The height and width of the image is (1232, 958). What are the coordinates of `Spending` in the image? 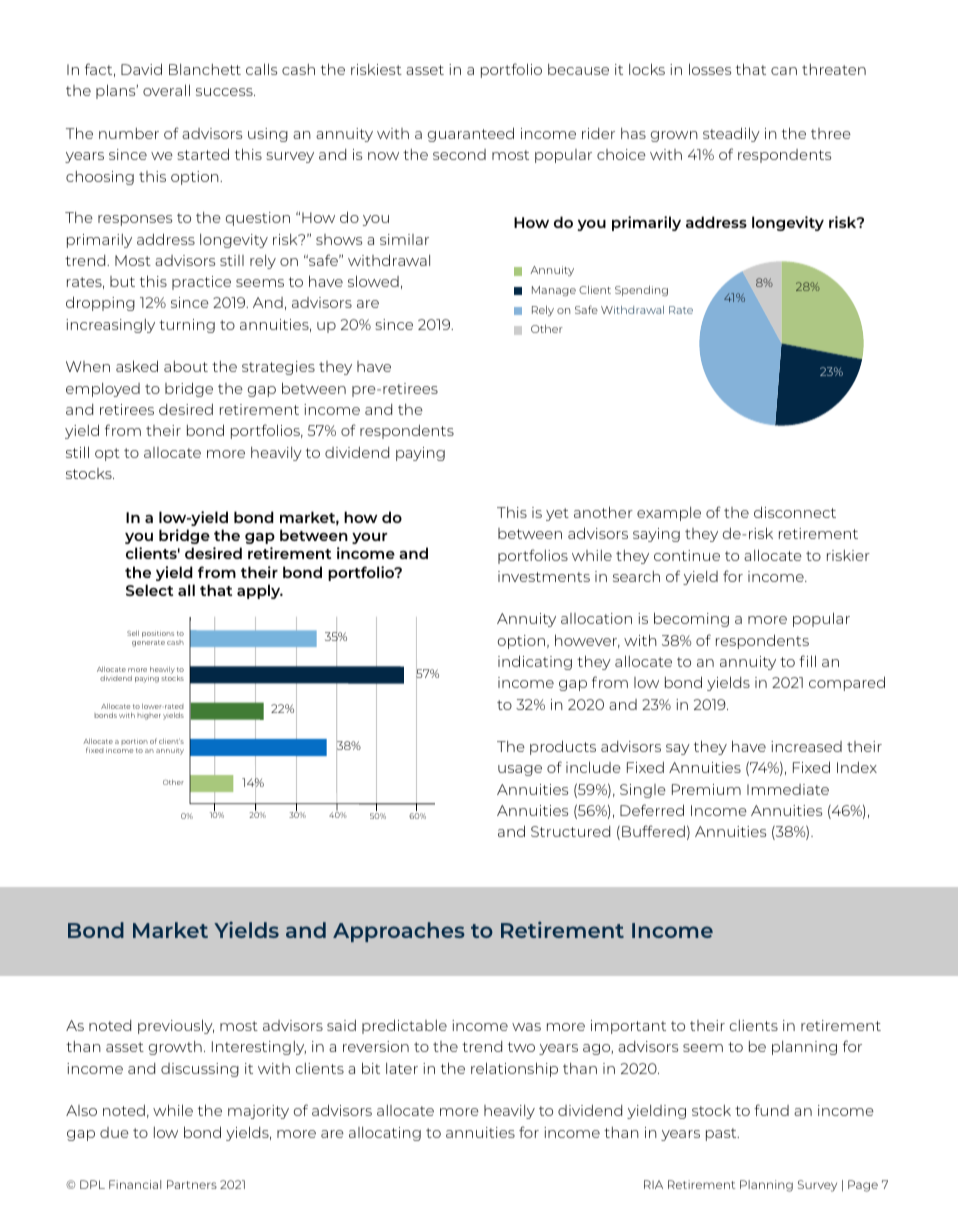 It's located at (641, 291).
